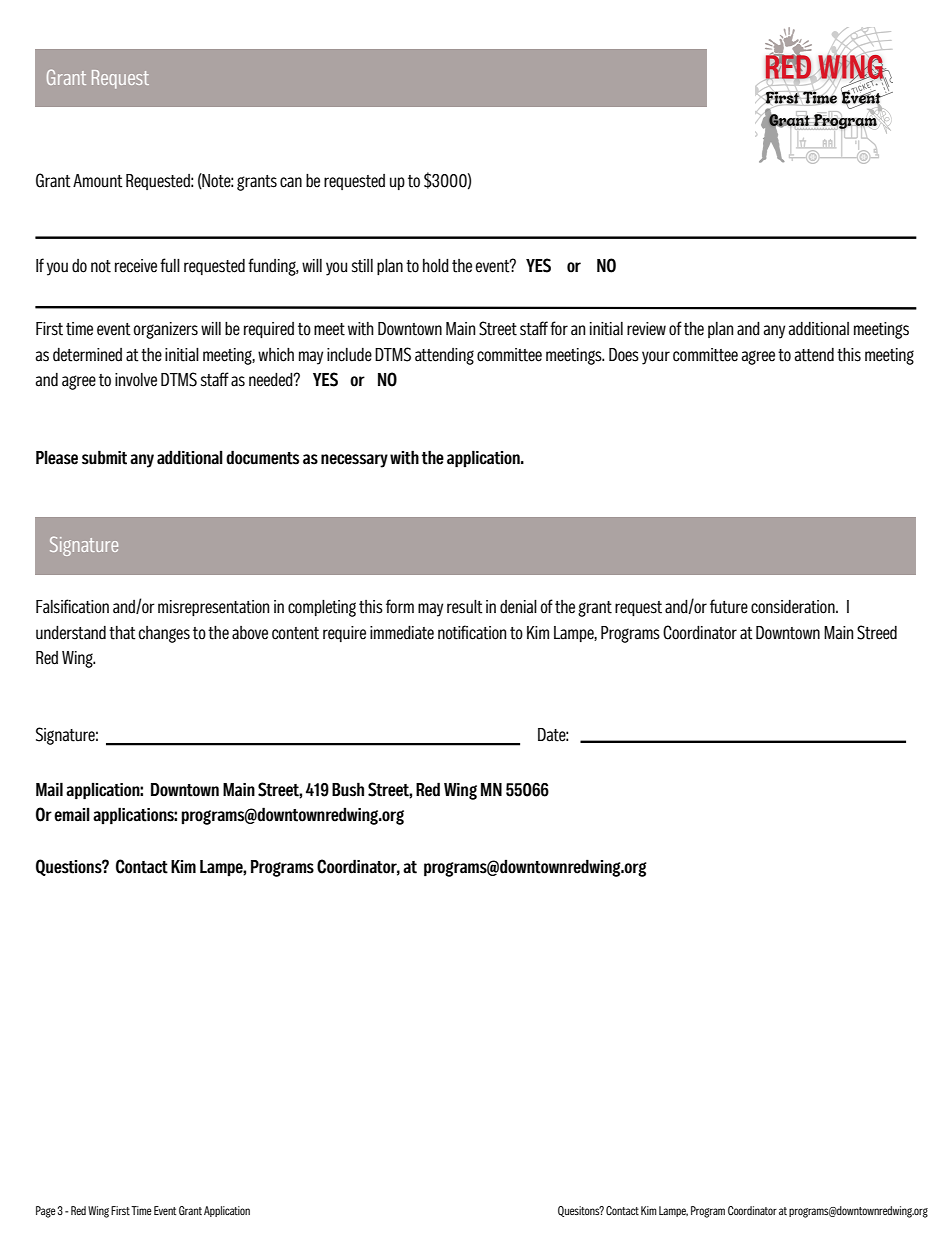 The height and width of the page is (1233, 952). I want to click on still, so click(362, 266).
